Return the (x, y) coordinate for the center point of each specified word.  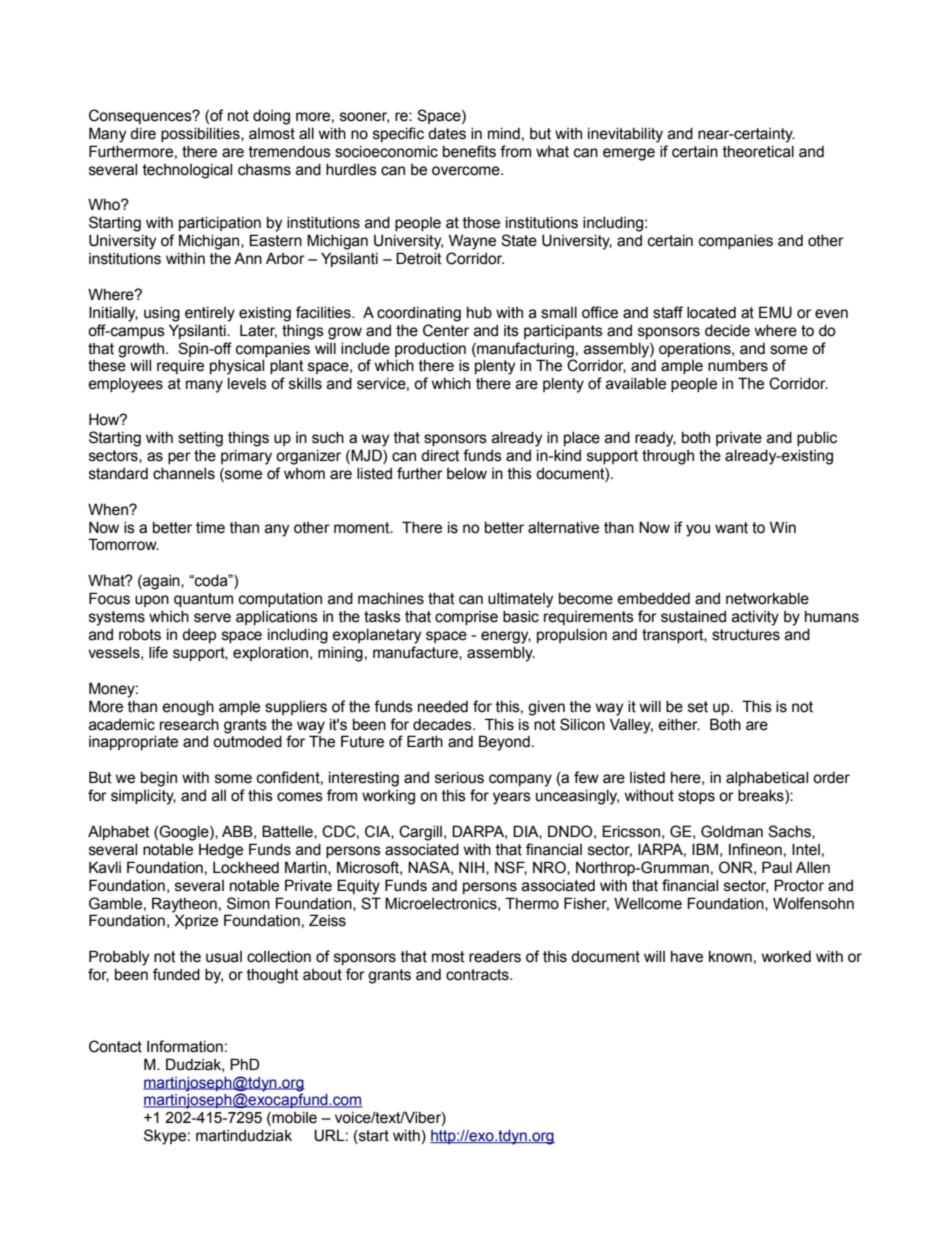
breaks (762, 797)
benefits (469, 151)
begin (159, 779)
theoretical (758, 152)
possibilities (201, 135)
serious (459, 778)
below (467, 474)
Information (185, 1046)
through (668, 457)
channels (184, 474)
